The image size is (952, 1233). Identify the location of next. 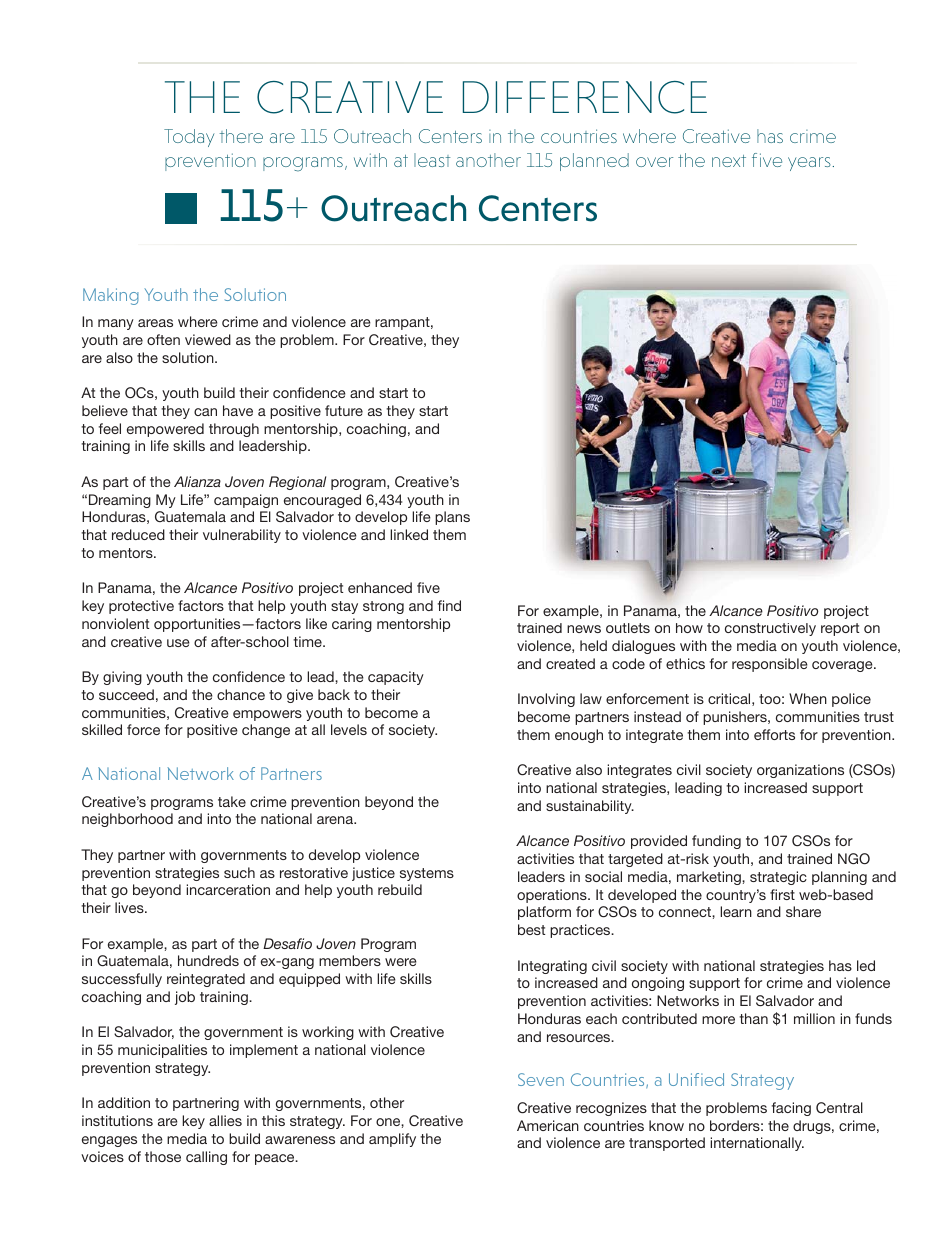
(729, 161).
